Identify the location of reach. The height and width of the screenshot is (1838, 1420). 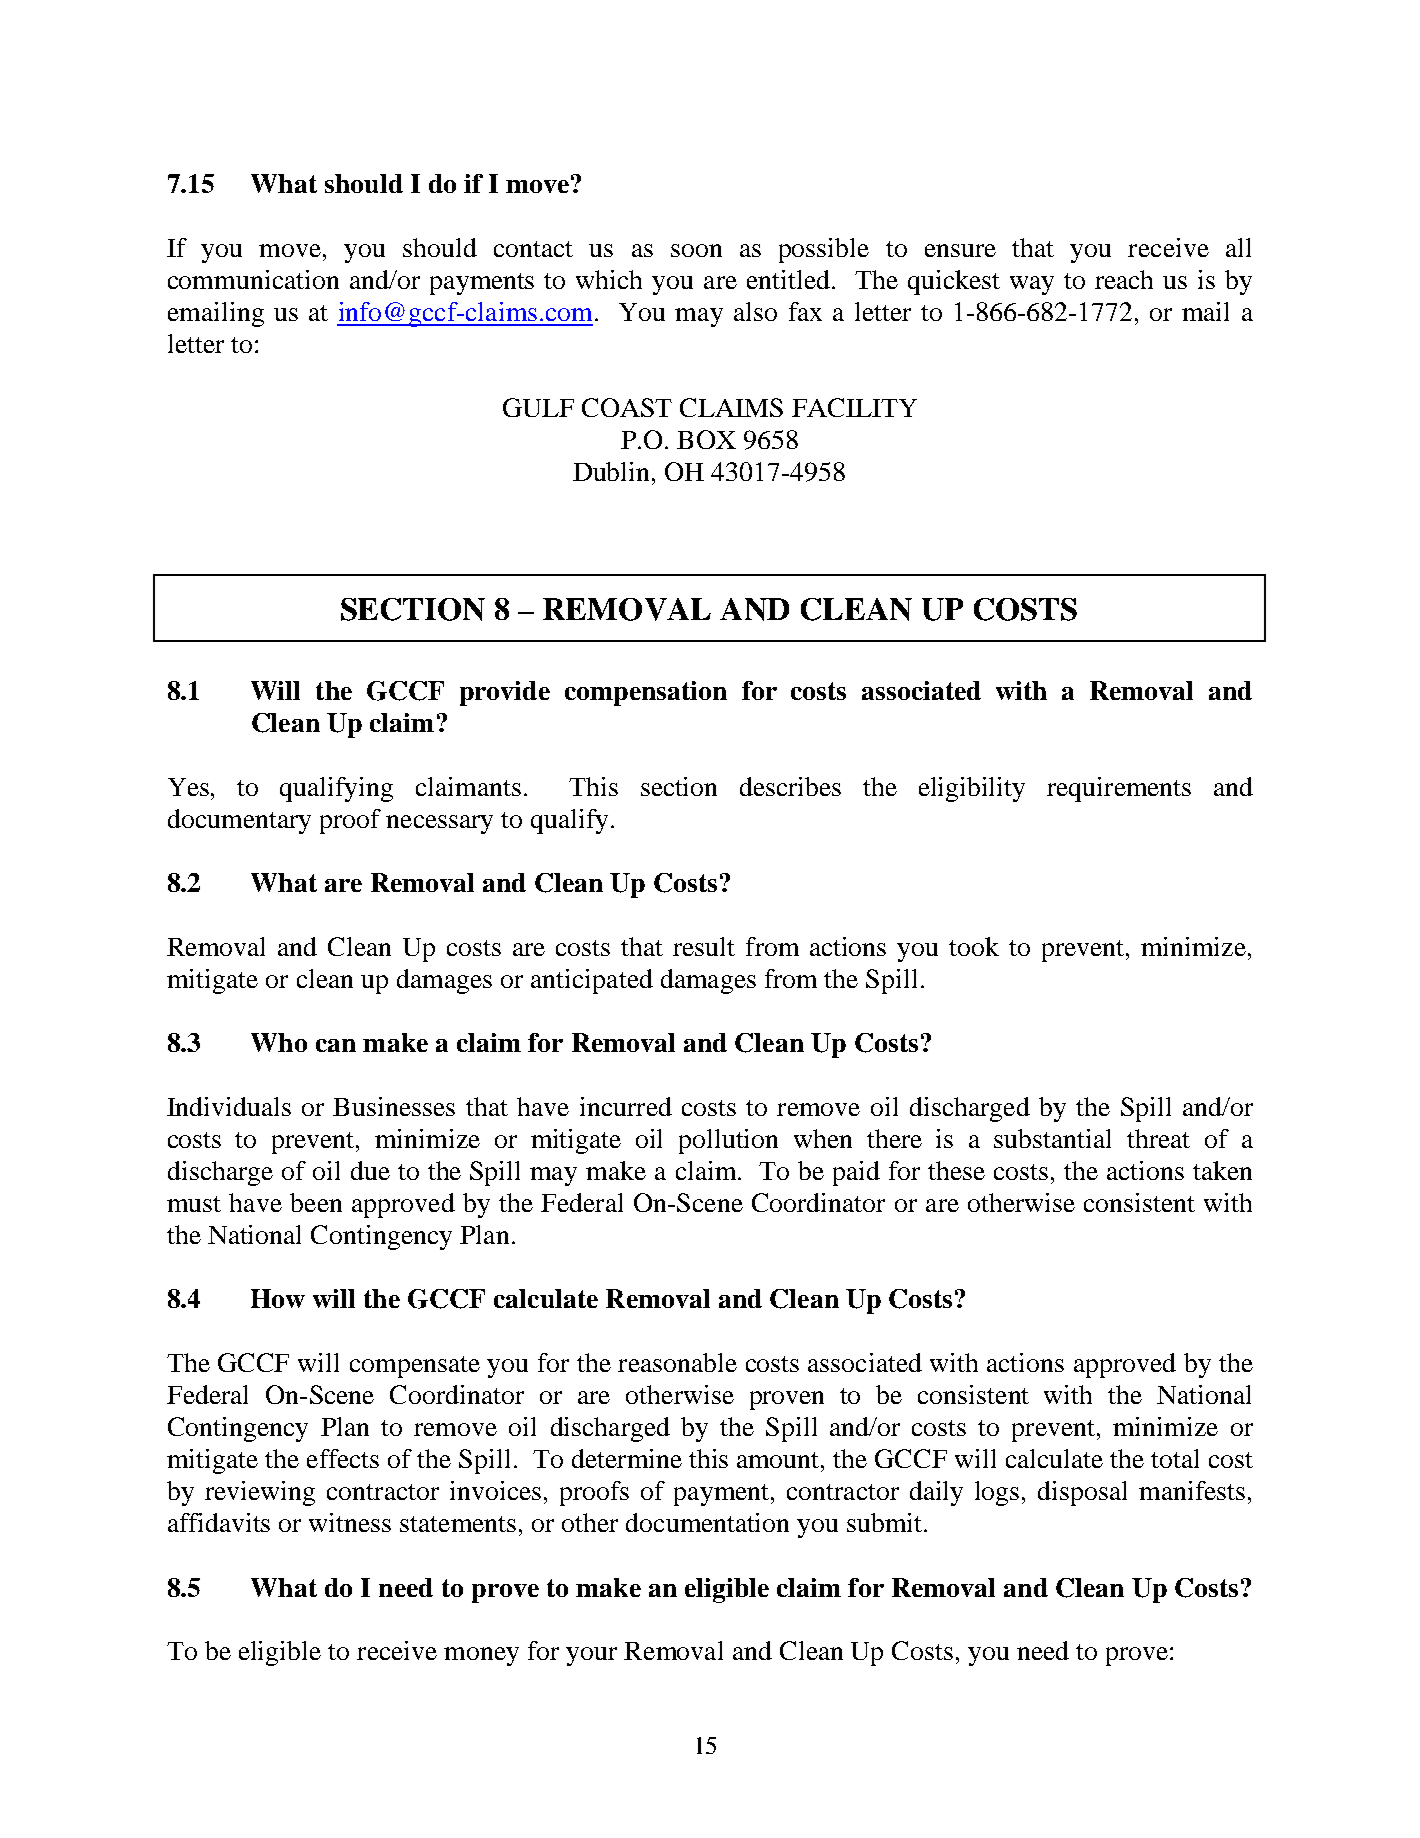
(1124, 279).
